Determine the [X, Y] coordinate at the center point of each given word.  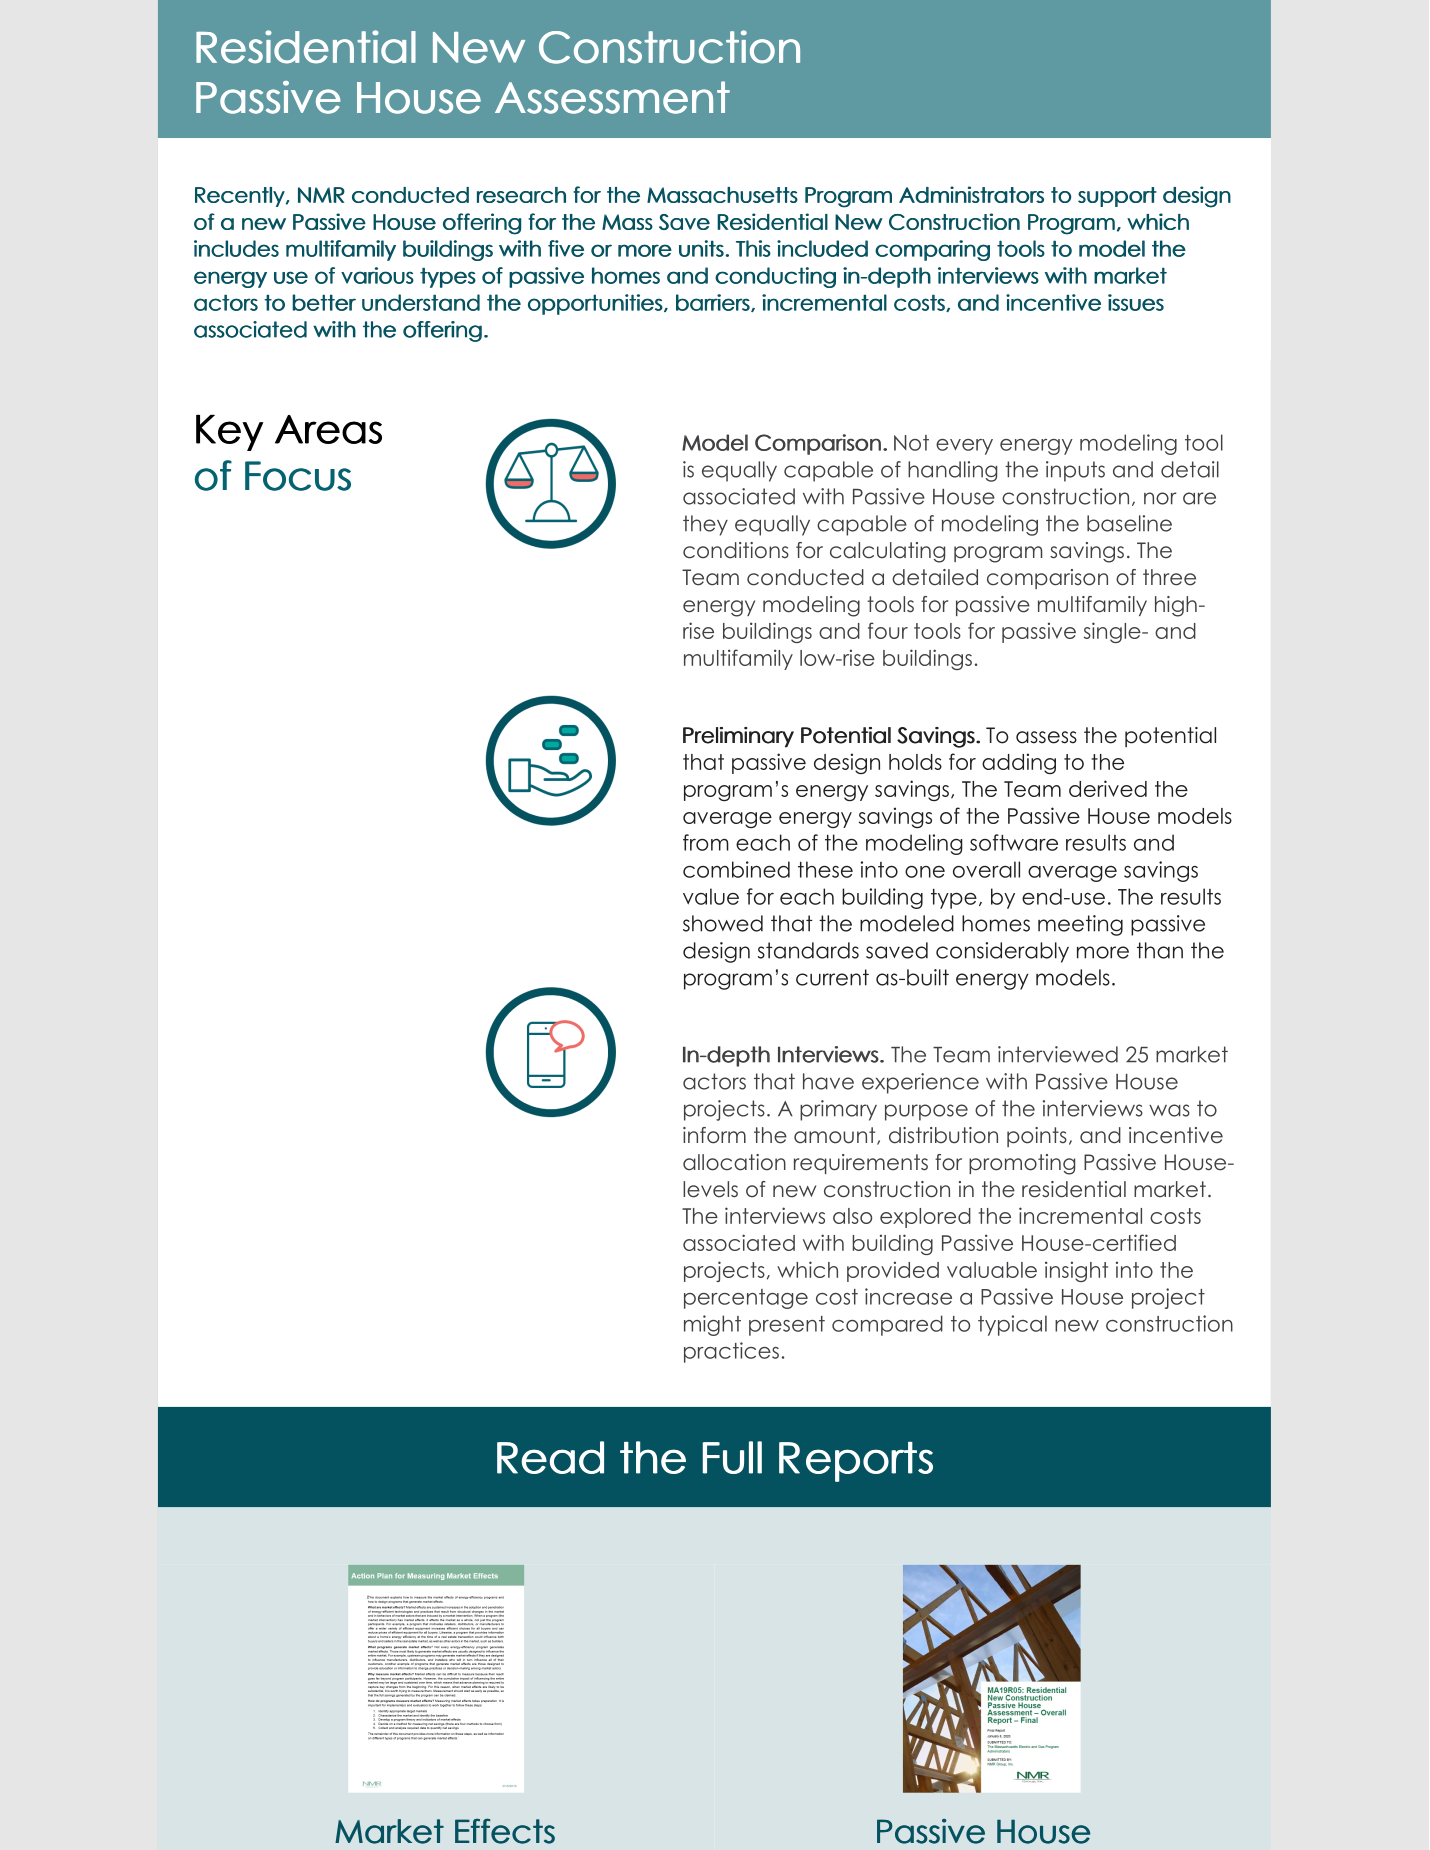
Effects [505, 1831]
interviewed [1058, 1054]
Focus [298, 476]
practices [731, 1352]
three [1169, 577]
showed [723, 923]
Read [550, 1457]
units [701, 248]
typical [1012, 1325]
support [1117, 197]
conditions [736, 550]
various [377, 275]
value [711, 896]
